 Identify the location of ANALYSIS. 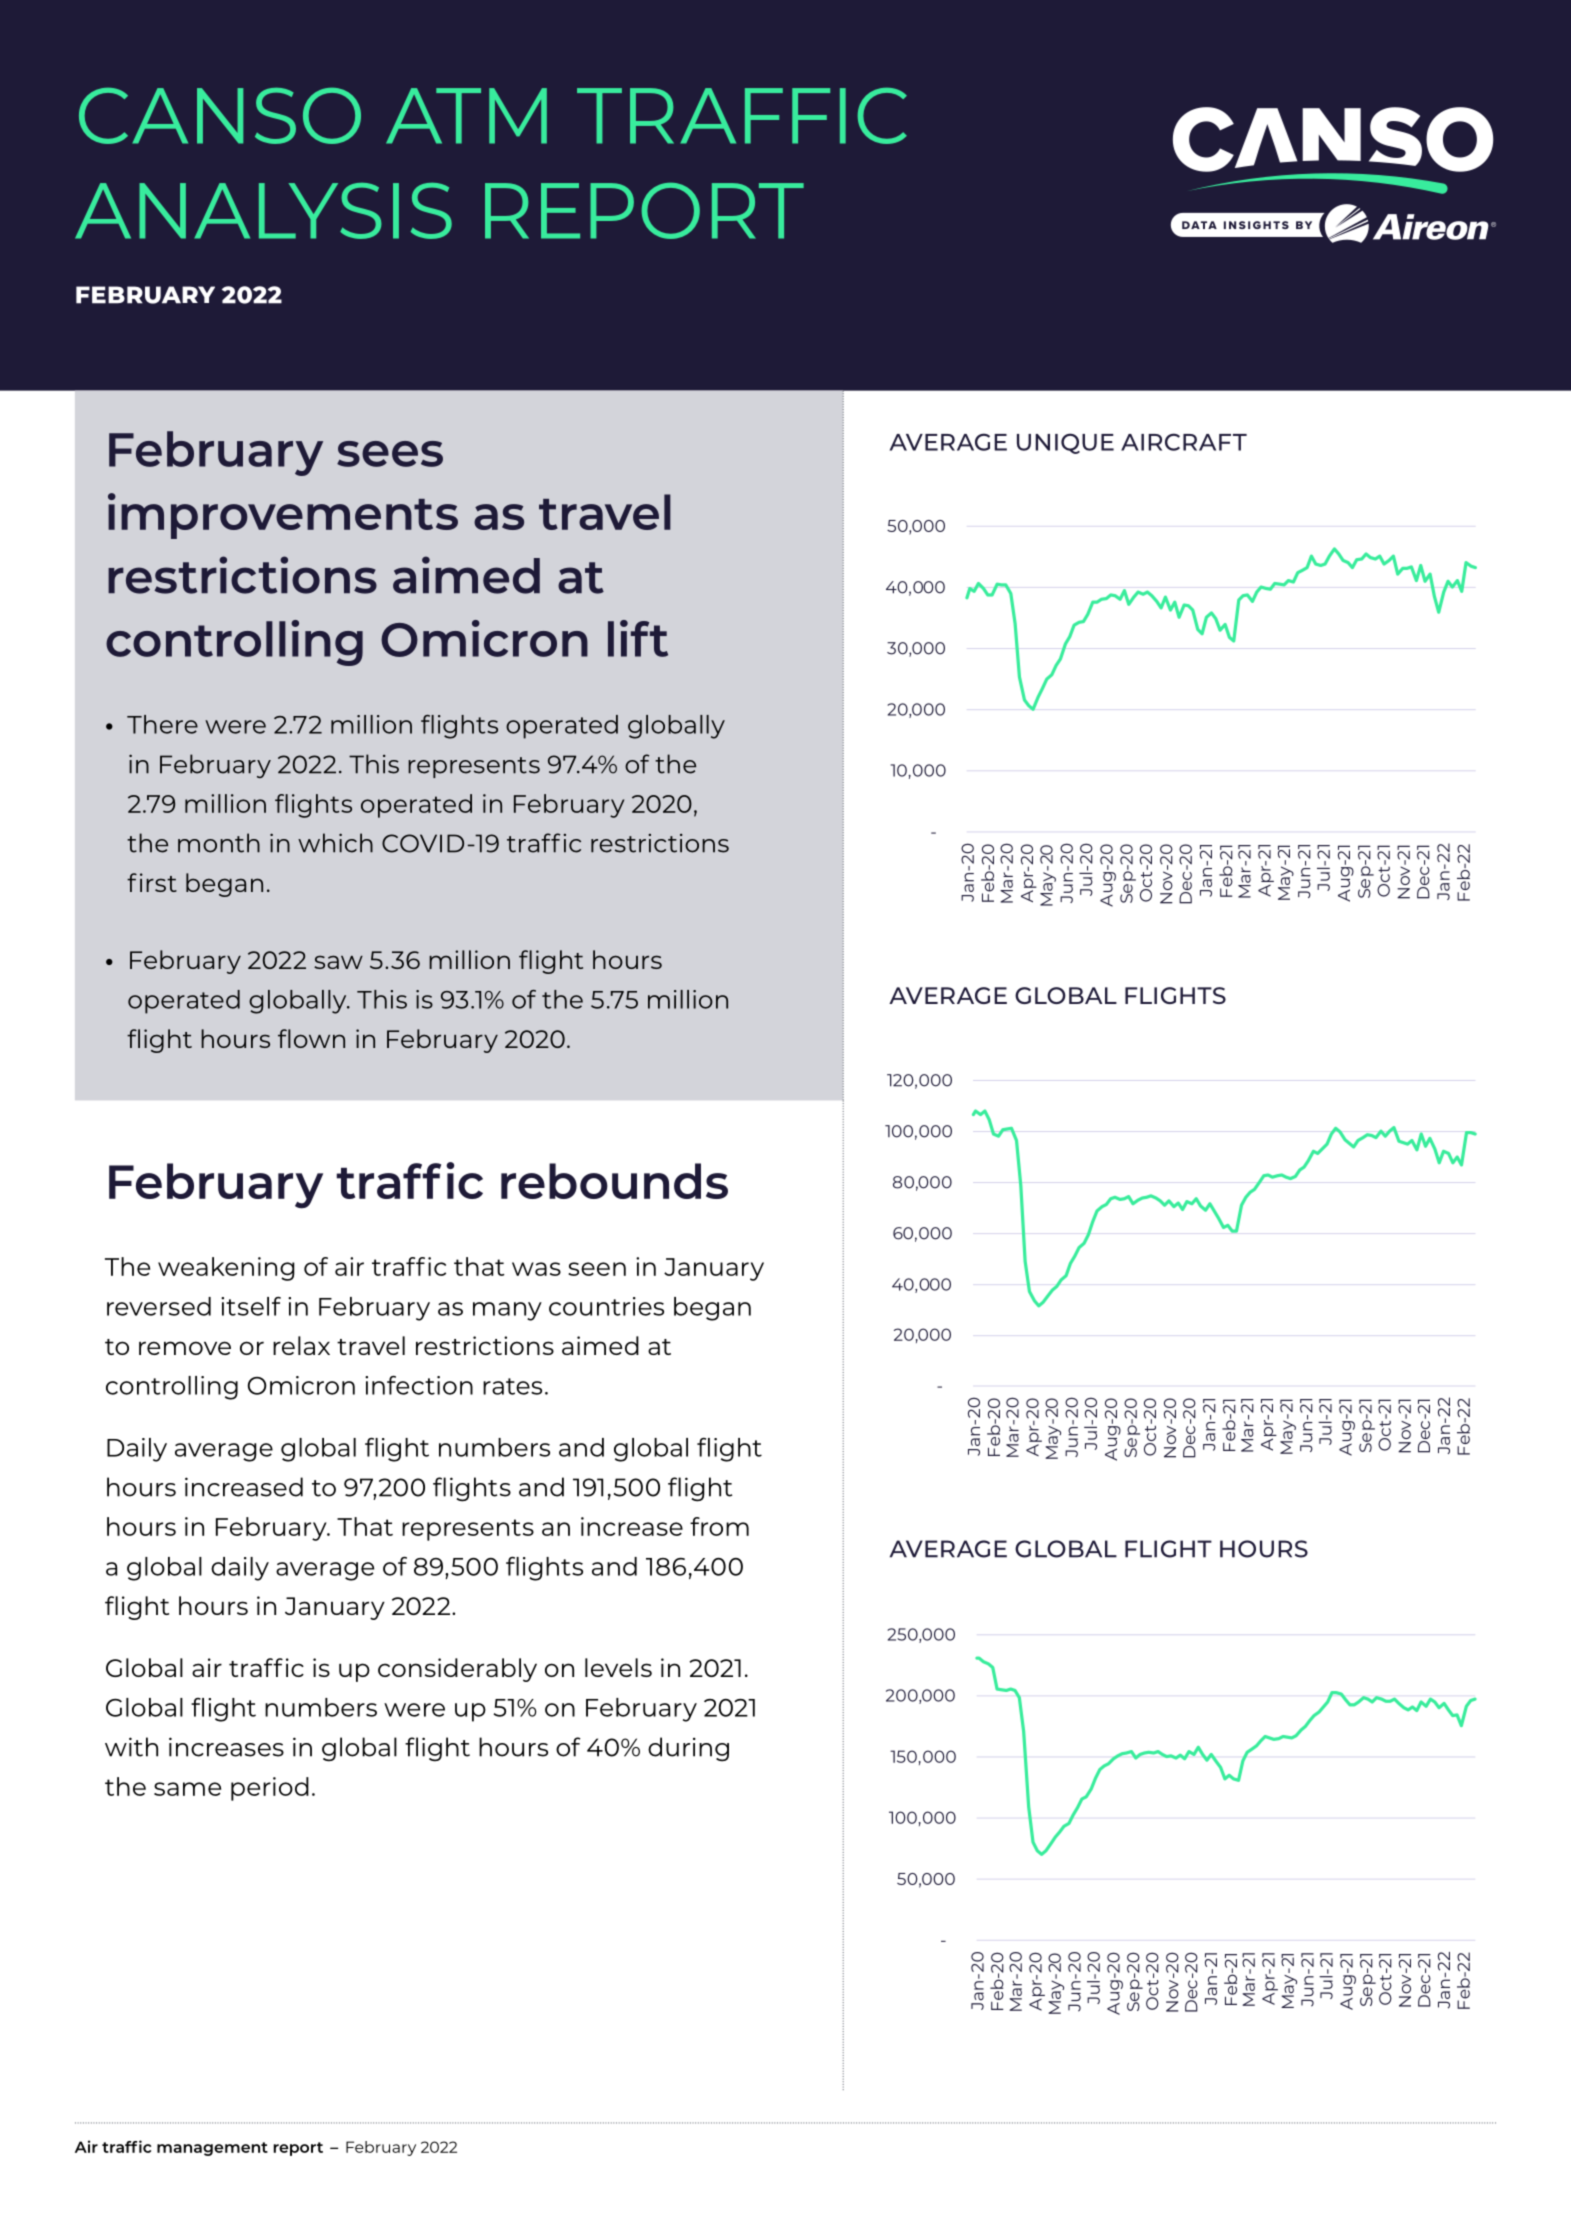
(263, 211).
